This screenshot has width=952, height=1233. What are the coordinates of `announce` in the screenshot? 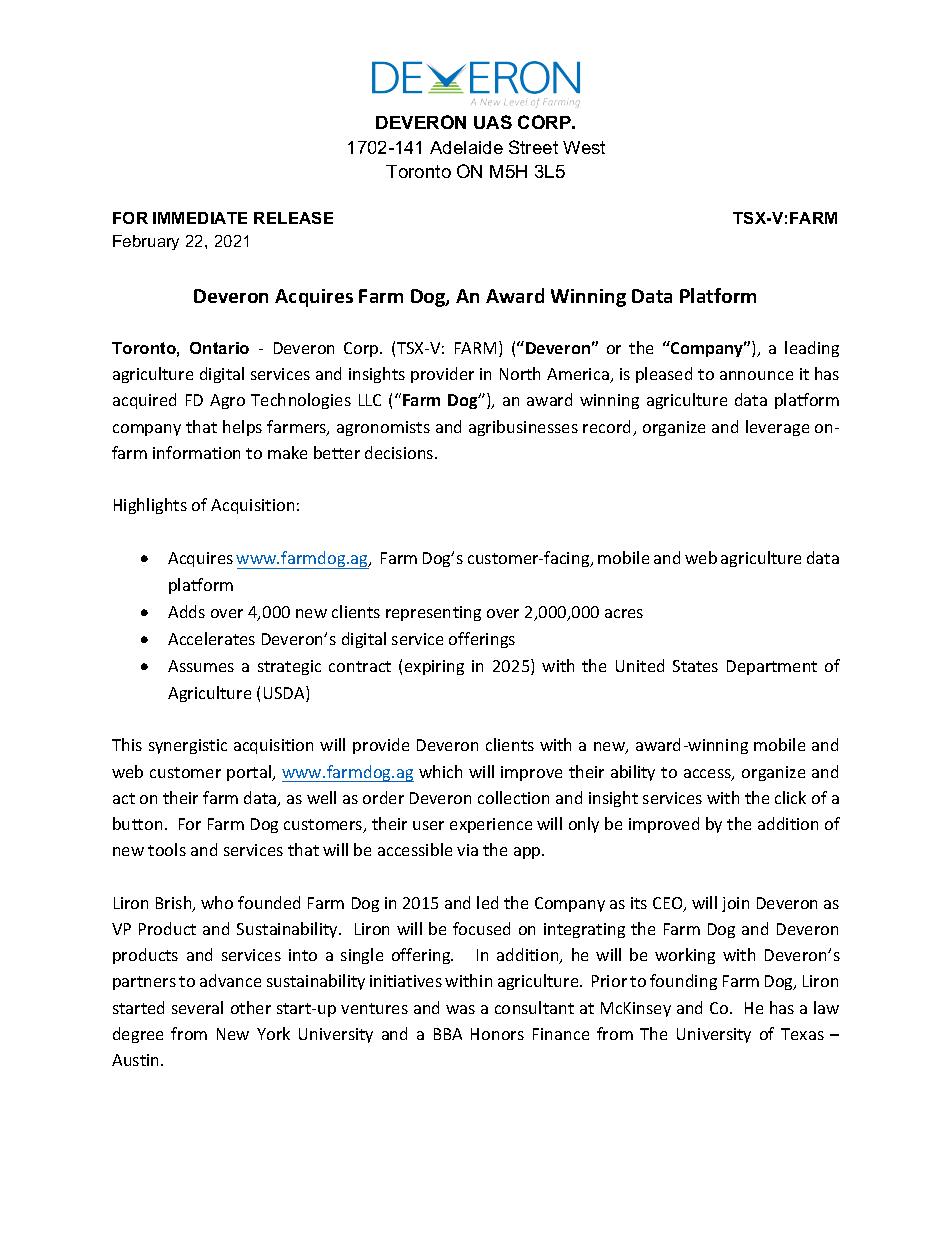 It's located at (756, 375).
